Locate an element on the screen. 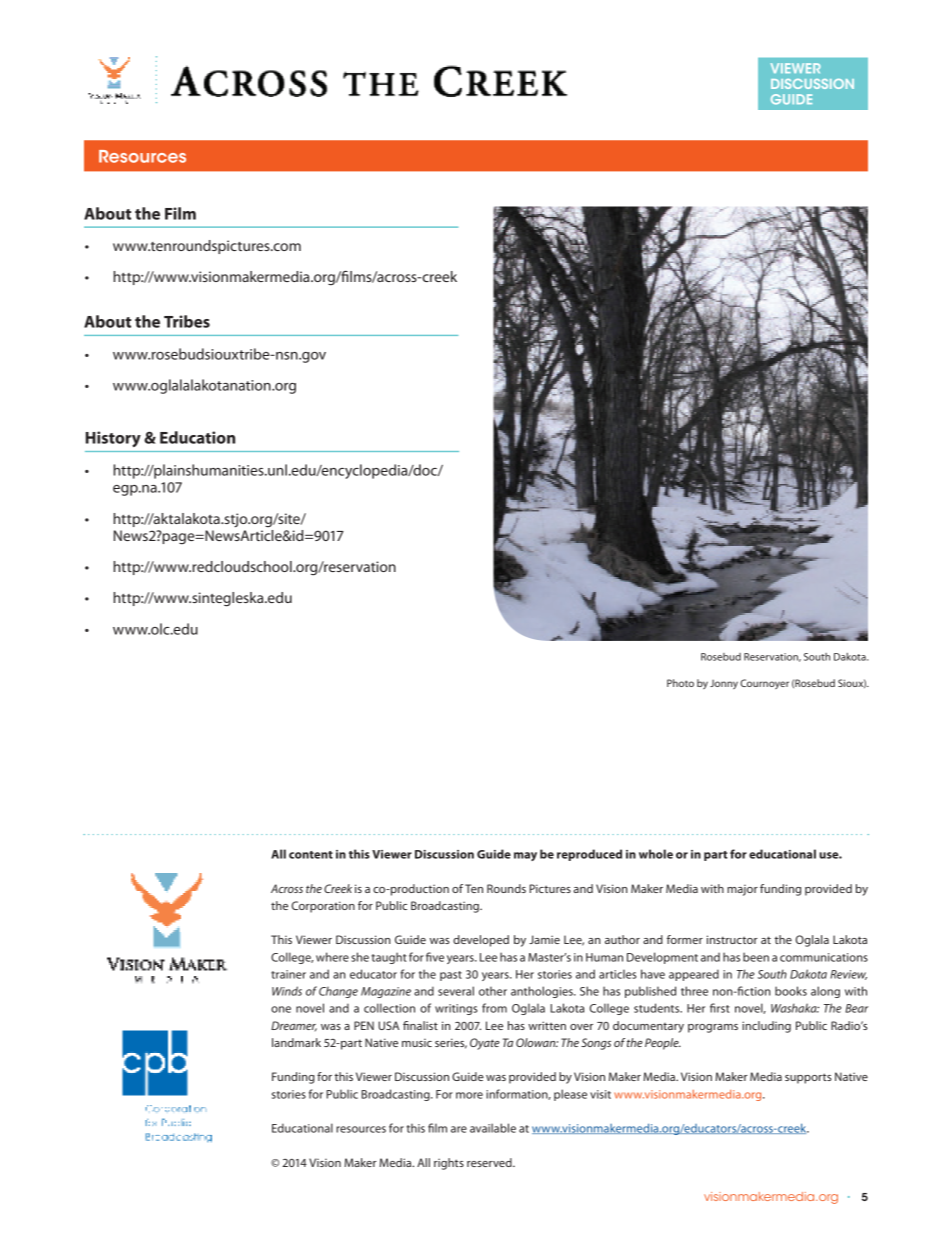 Image resolution: width=952 pixels, height=1233 pixels. major is located at coordinates (742, 890).
